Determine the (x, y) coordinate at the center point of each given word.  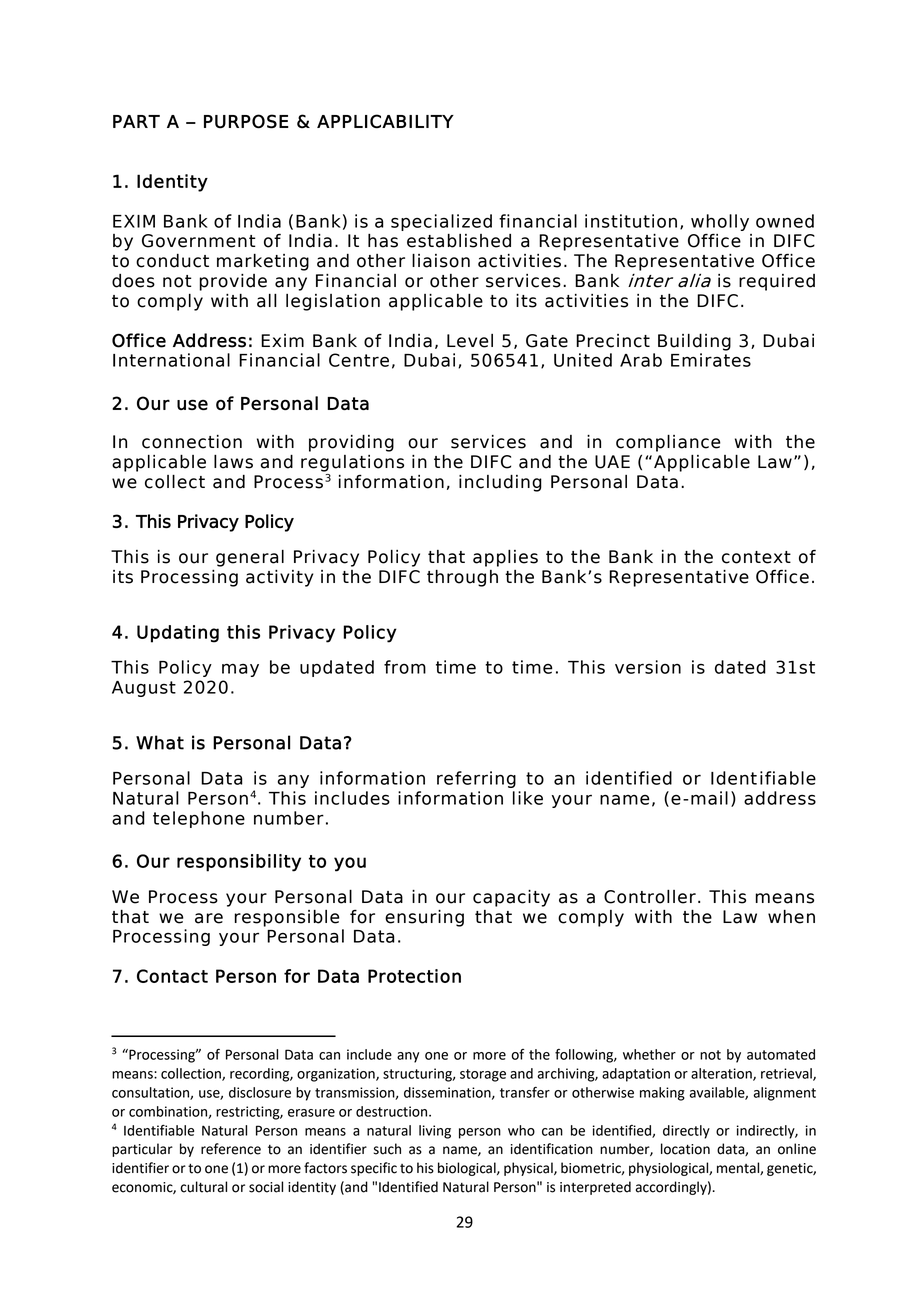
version (648, 667)
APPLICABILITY (385, 121)
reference (231, 1149)
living (435, 1132)
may (240, 670)
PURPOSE (246, 121)
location (685, 1149)
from (405, 667)
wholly (720, 222)
